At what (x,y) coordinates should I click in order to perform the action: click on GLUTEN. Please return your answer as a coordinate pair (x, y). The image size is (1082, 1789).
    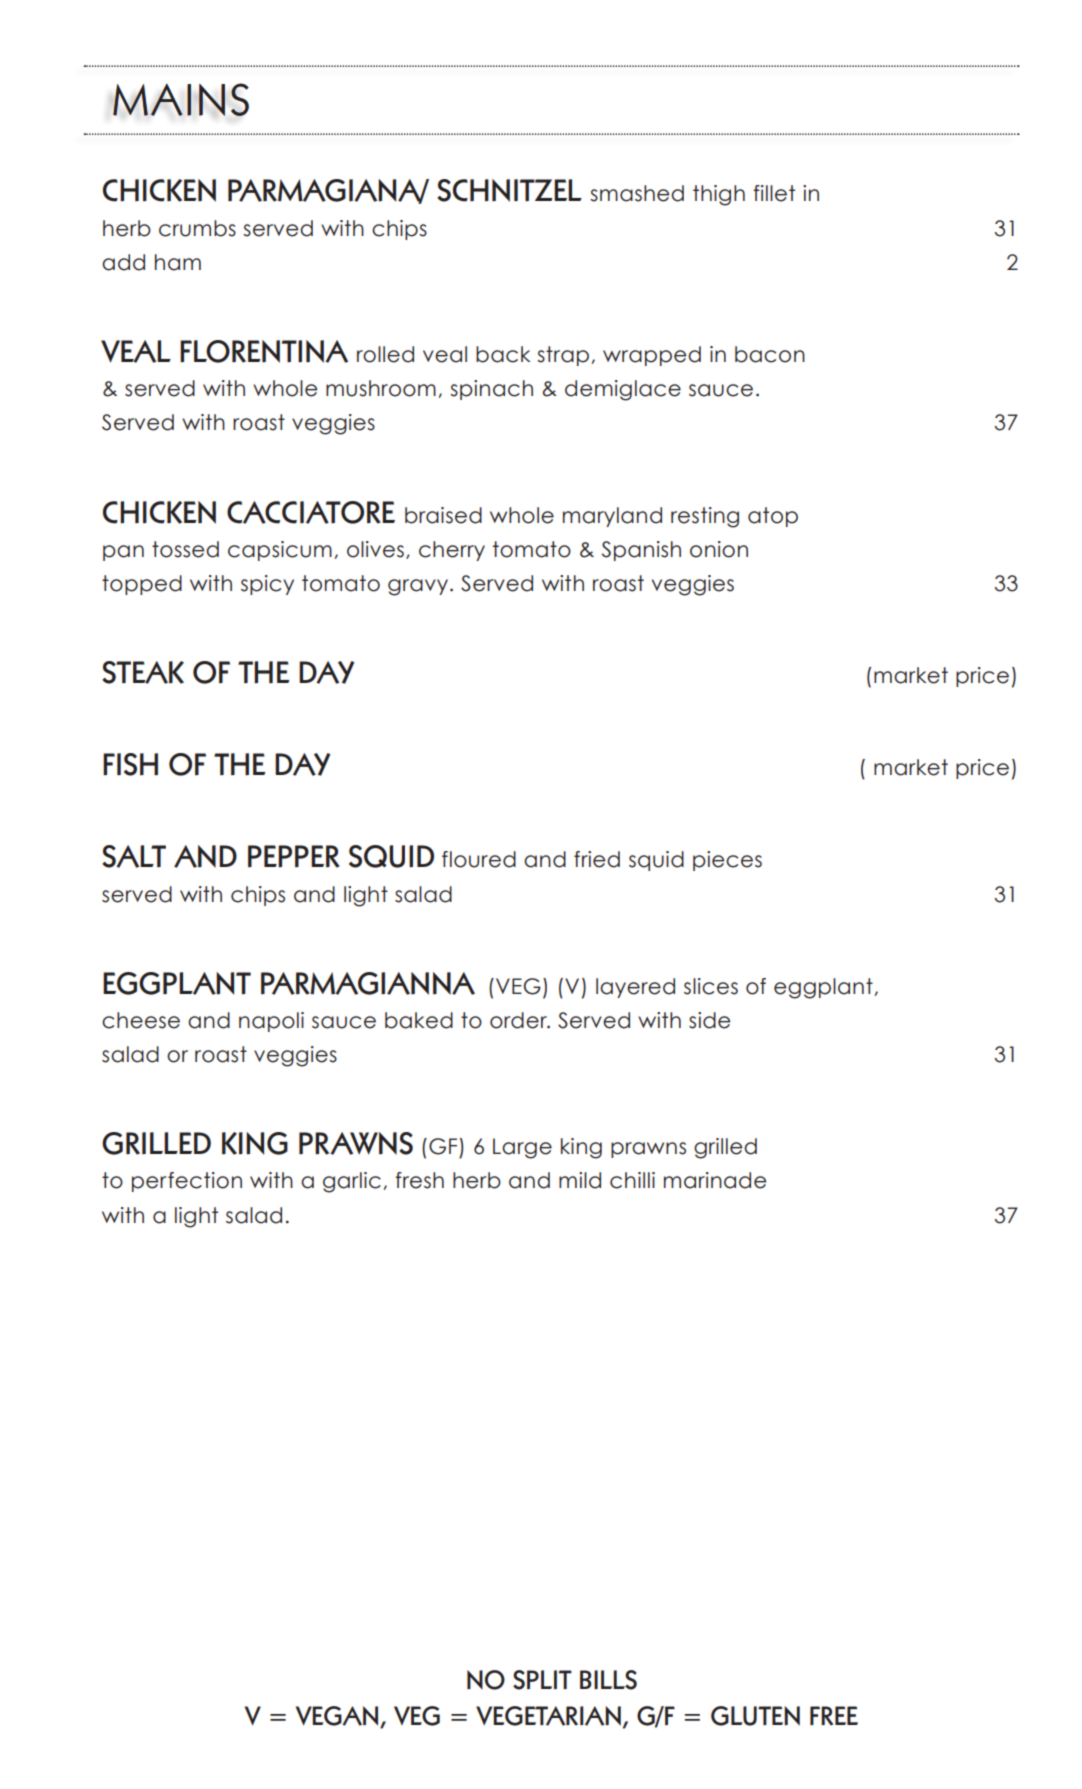
    Looking at the image, I should click on (755, 1716).
